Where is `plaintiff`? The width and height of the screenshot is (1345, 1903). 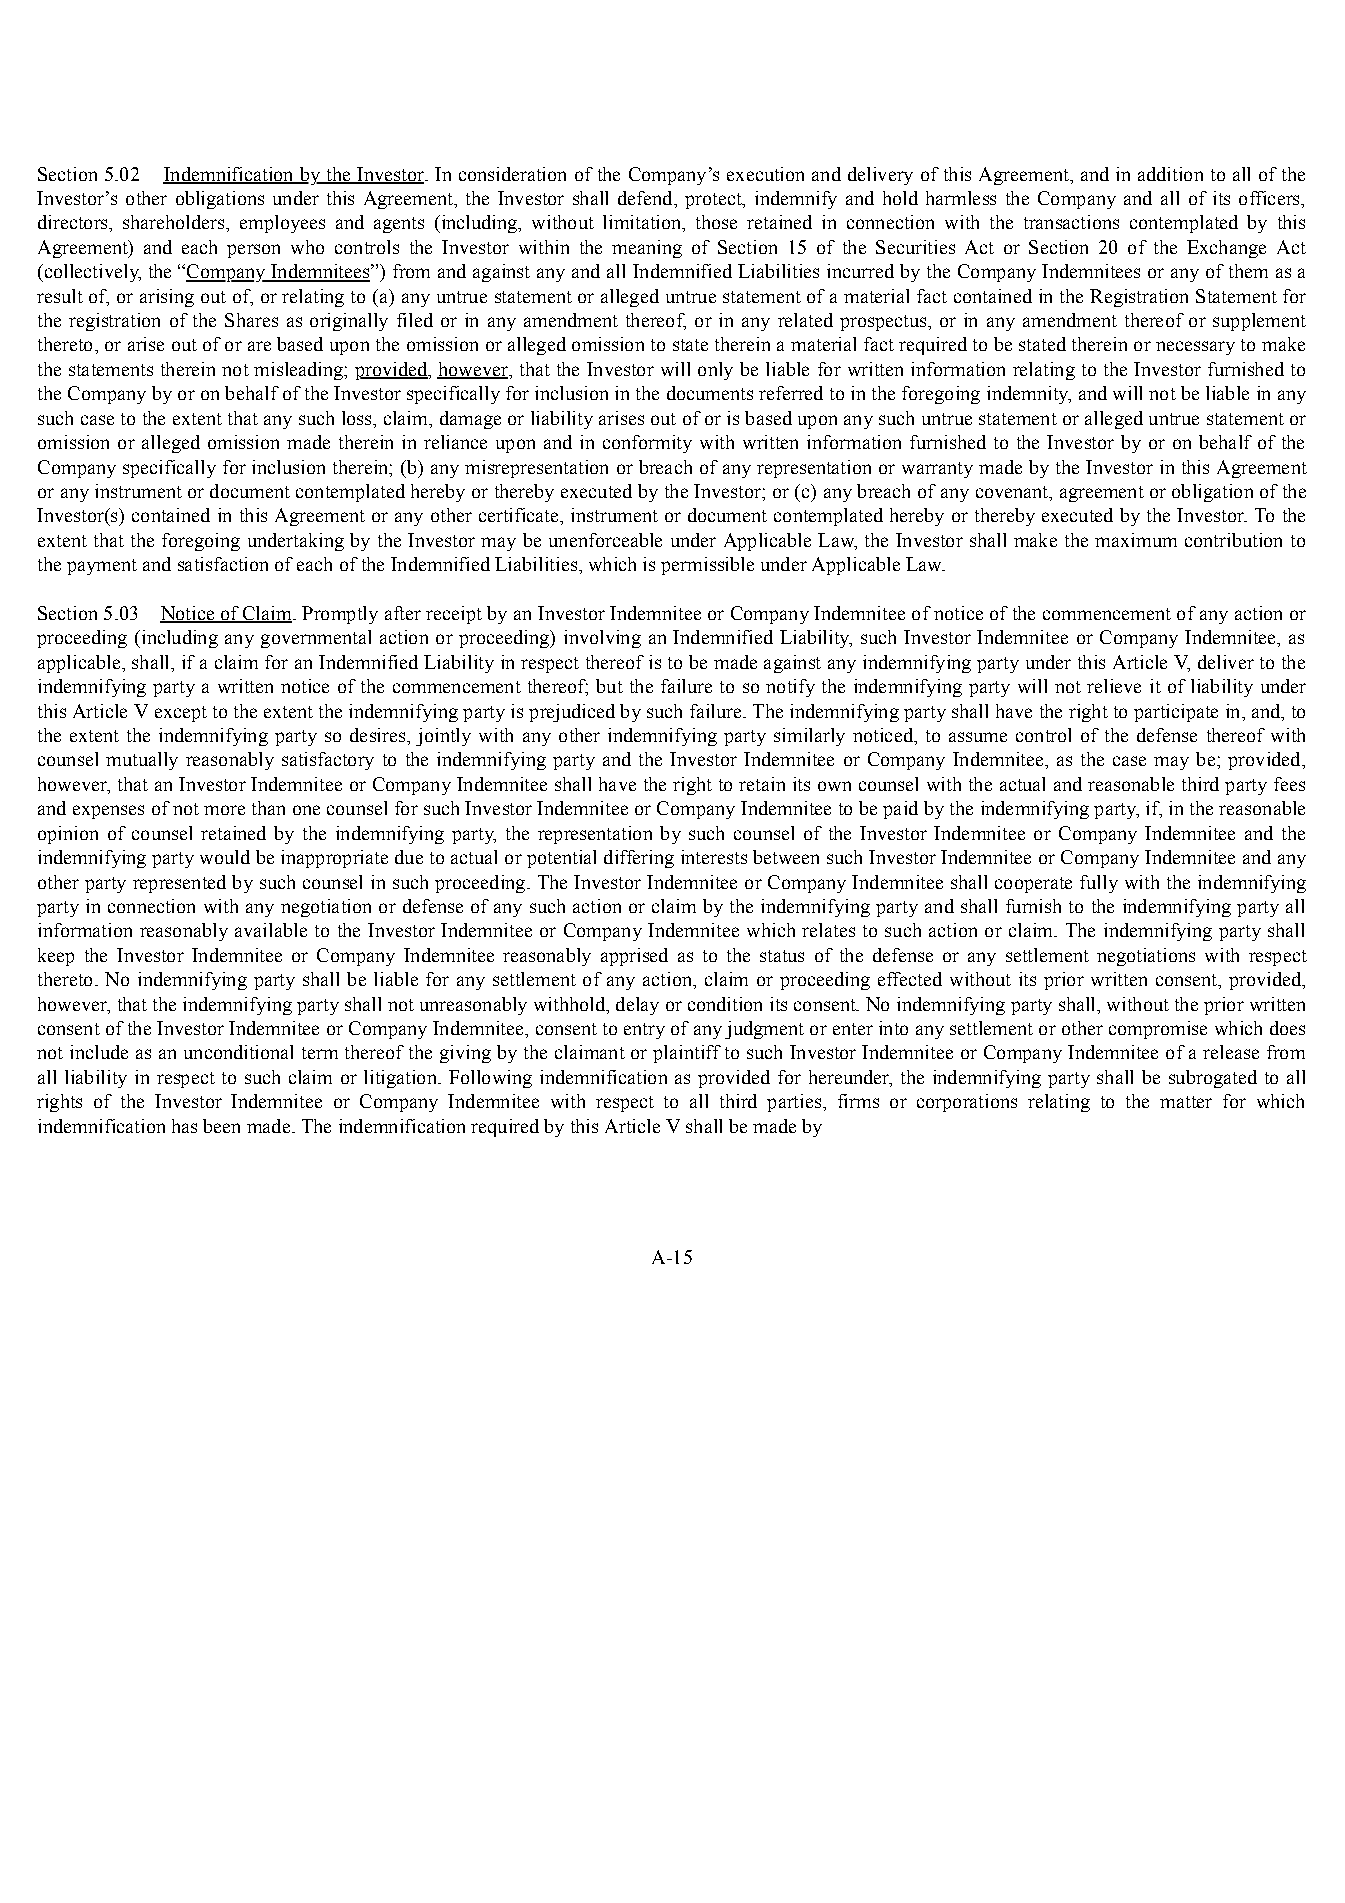 plaintiff is located at coordinates (687, 1054).
